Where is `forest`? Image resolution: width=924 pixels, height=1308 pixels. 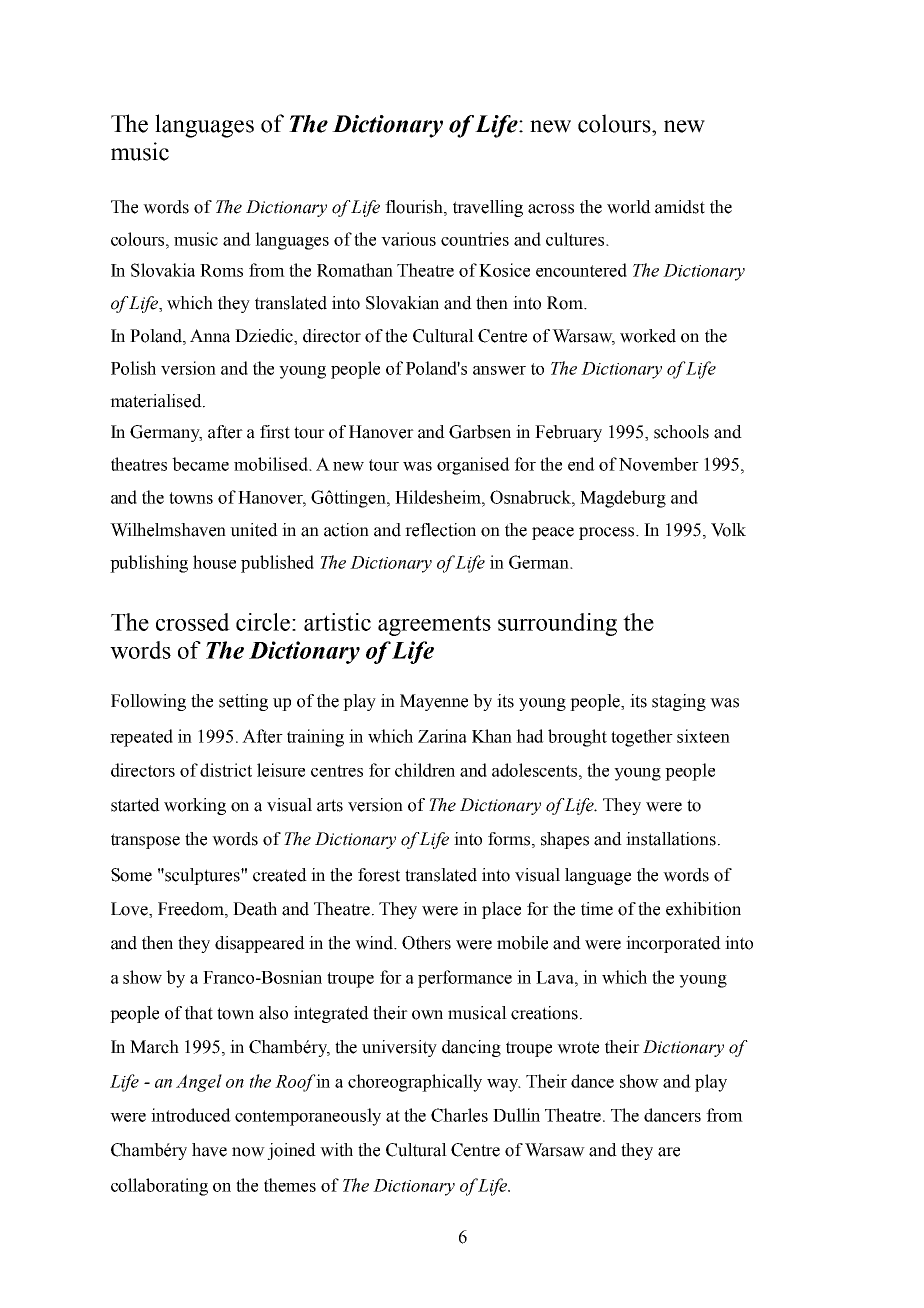 forest is located at coordinates (379, 875).
